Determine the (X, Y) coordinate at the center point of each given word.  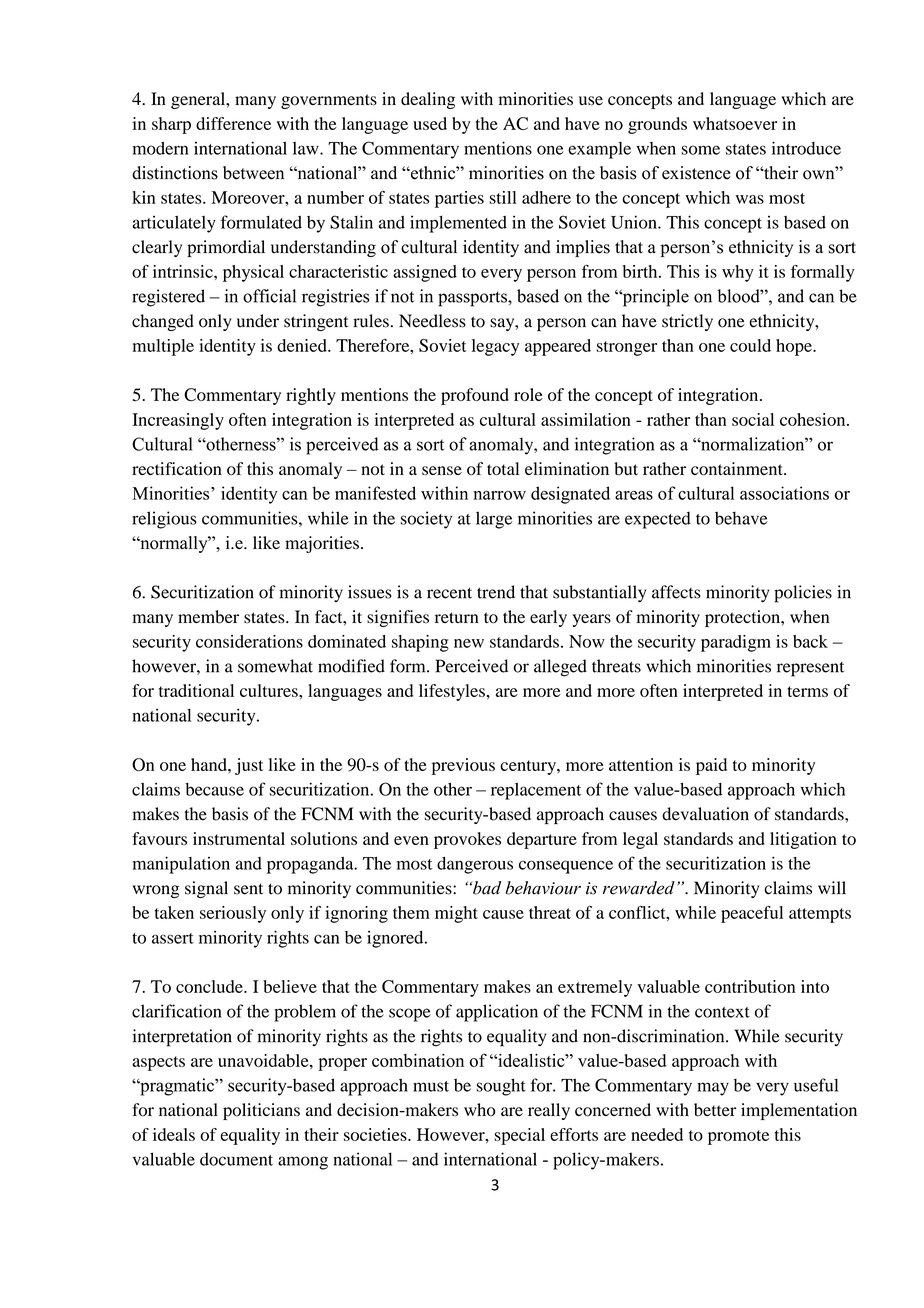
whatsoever (735, 123)
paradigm (736, 643)
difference (233, 123)
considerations (249, 641)
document (236, 1159)
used (430, 123)
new (469, 643)
